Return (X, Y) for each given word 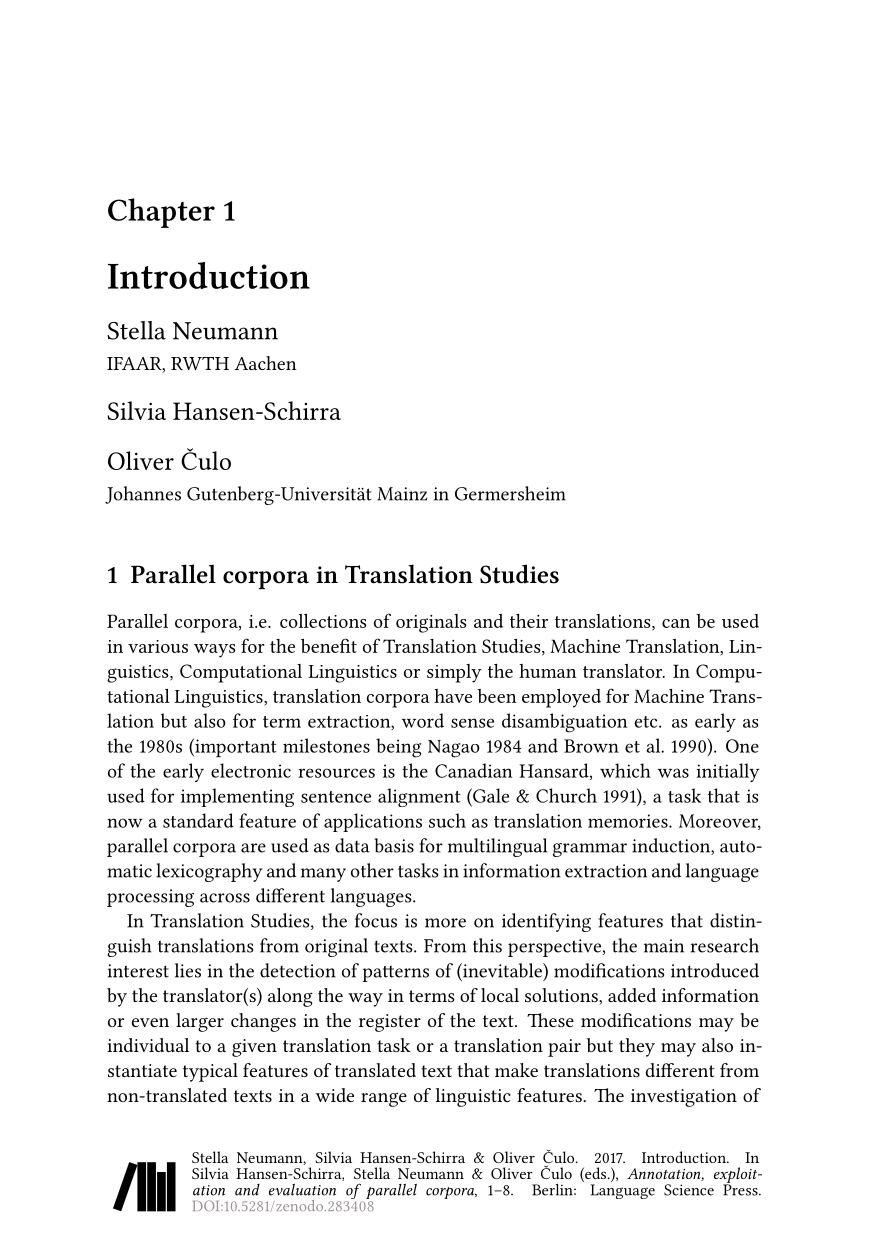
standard (198, 820)
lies (188, 970)
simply (454, 673)
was (673, 773)
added (632, 995)
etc (647, 722)
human (548, 671)
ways (215, 651)
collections (323, 621)
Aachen (265, 363)
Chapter (161, 213)
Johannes (143, 495)
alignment (419, 797)
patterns (395, 973)
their (529, 621)
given (254, 1048)
